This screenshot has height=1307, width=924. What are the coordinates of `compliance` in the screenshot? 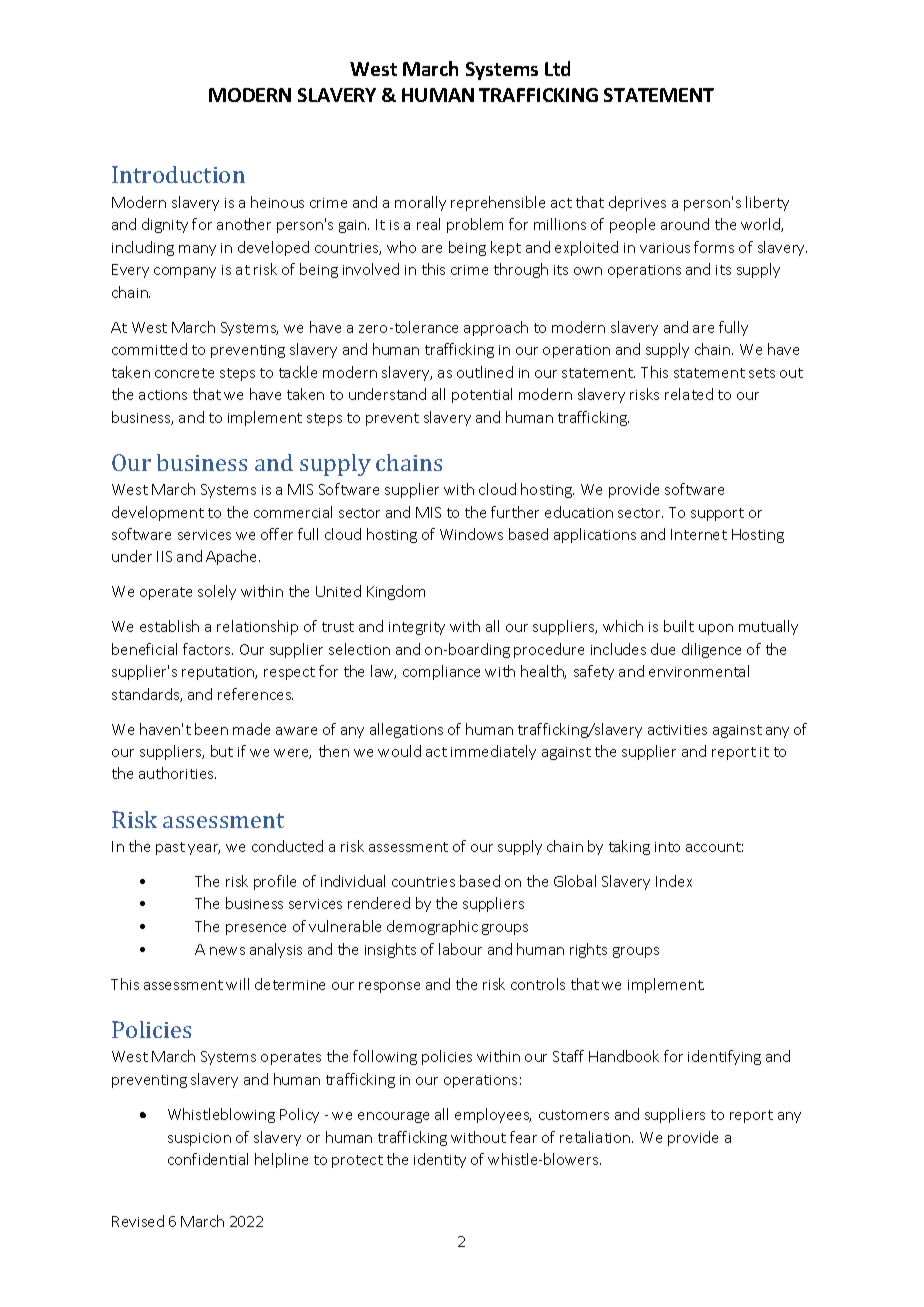 It's located at (441, 672).
